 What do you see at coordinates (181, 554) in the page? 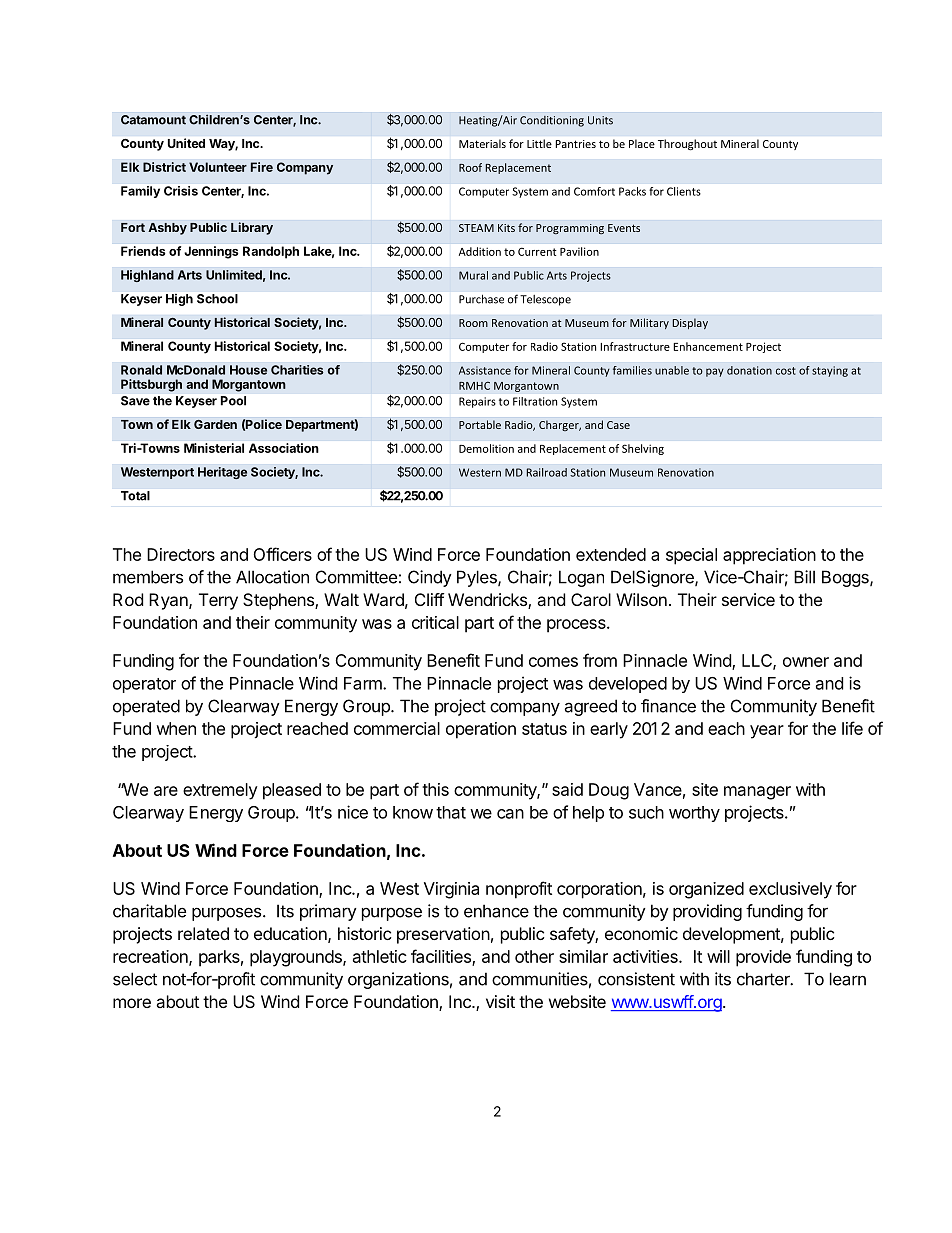
I see `Directors` at bounding box center [181, 554].
